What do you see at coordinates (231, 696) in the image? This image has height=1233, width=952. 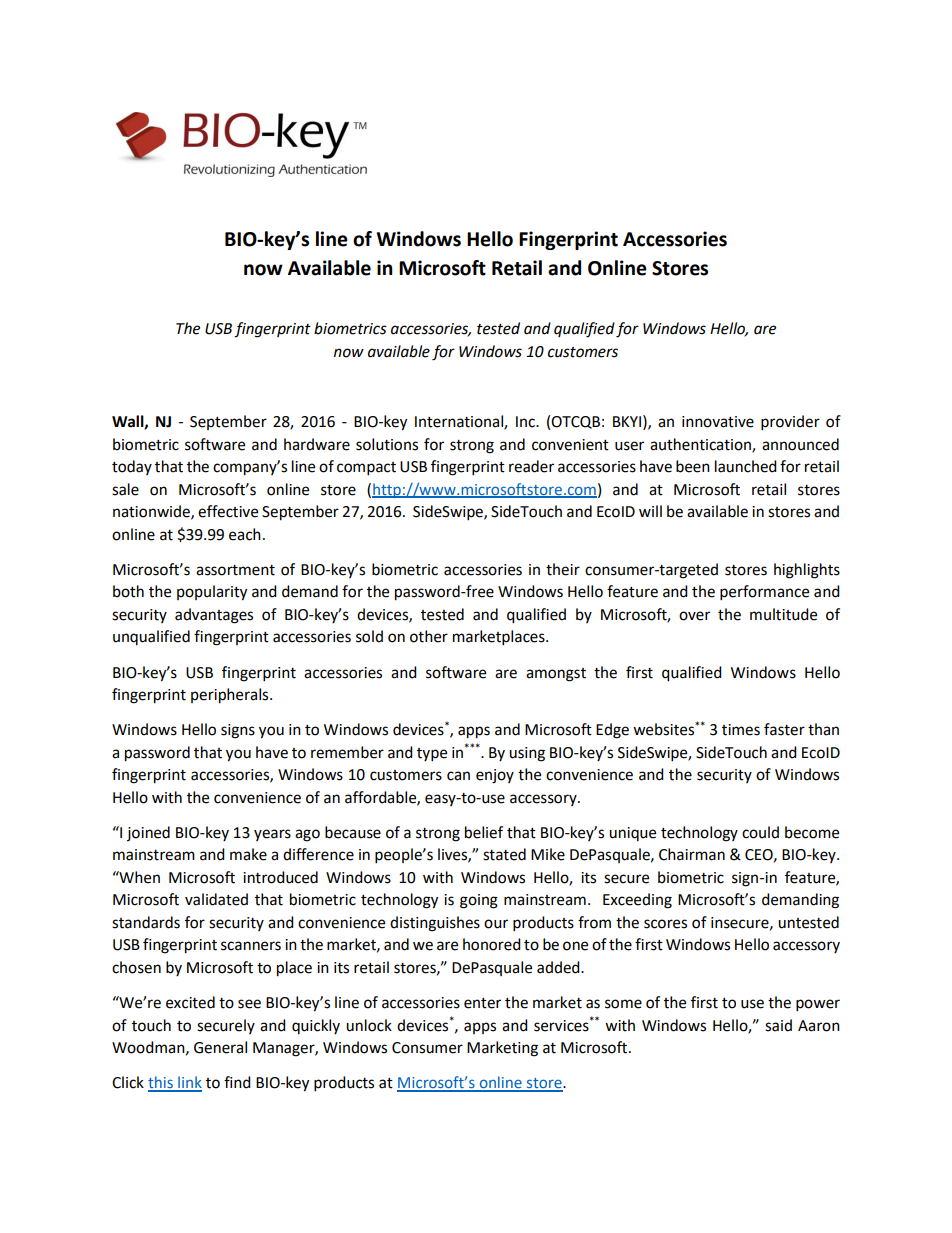 I see `peripherals` at bounding box center [231, 696].
